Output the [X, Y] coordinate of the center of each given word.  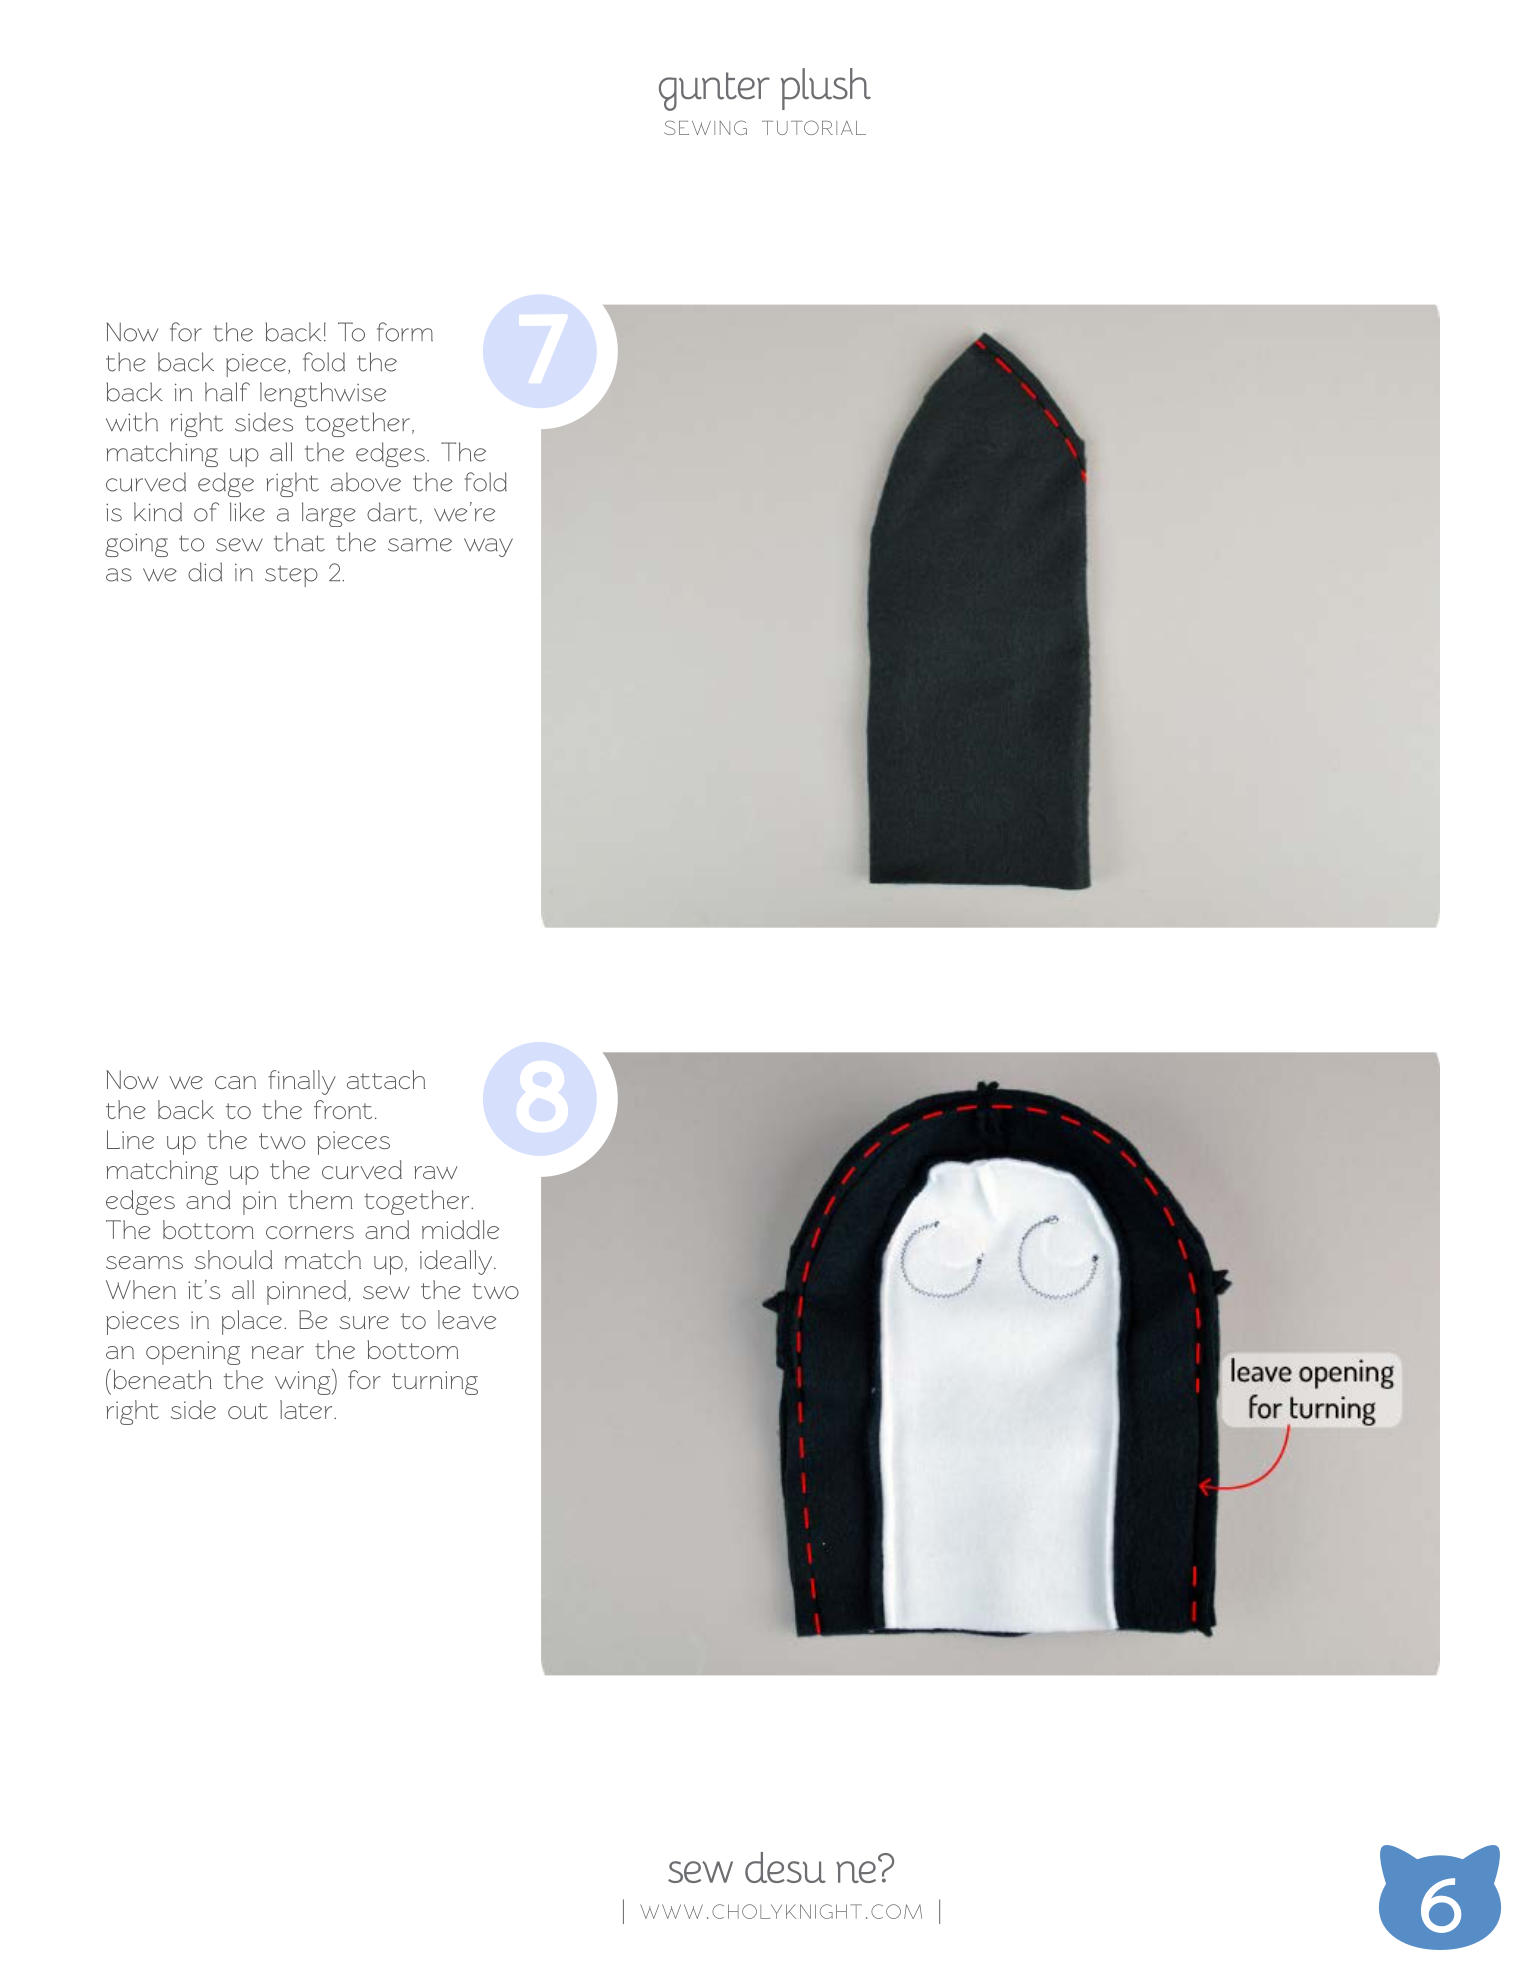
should [233, 1259]
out [248, 1411]
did [205, 572]
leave [467, 1319]
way [488, 547]
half [227, 392]
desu [785, 1867]
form [405, 332]
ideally [457, 1262]
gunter [714, 91]
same [420, 545]
